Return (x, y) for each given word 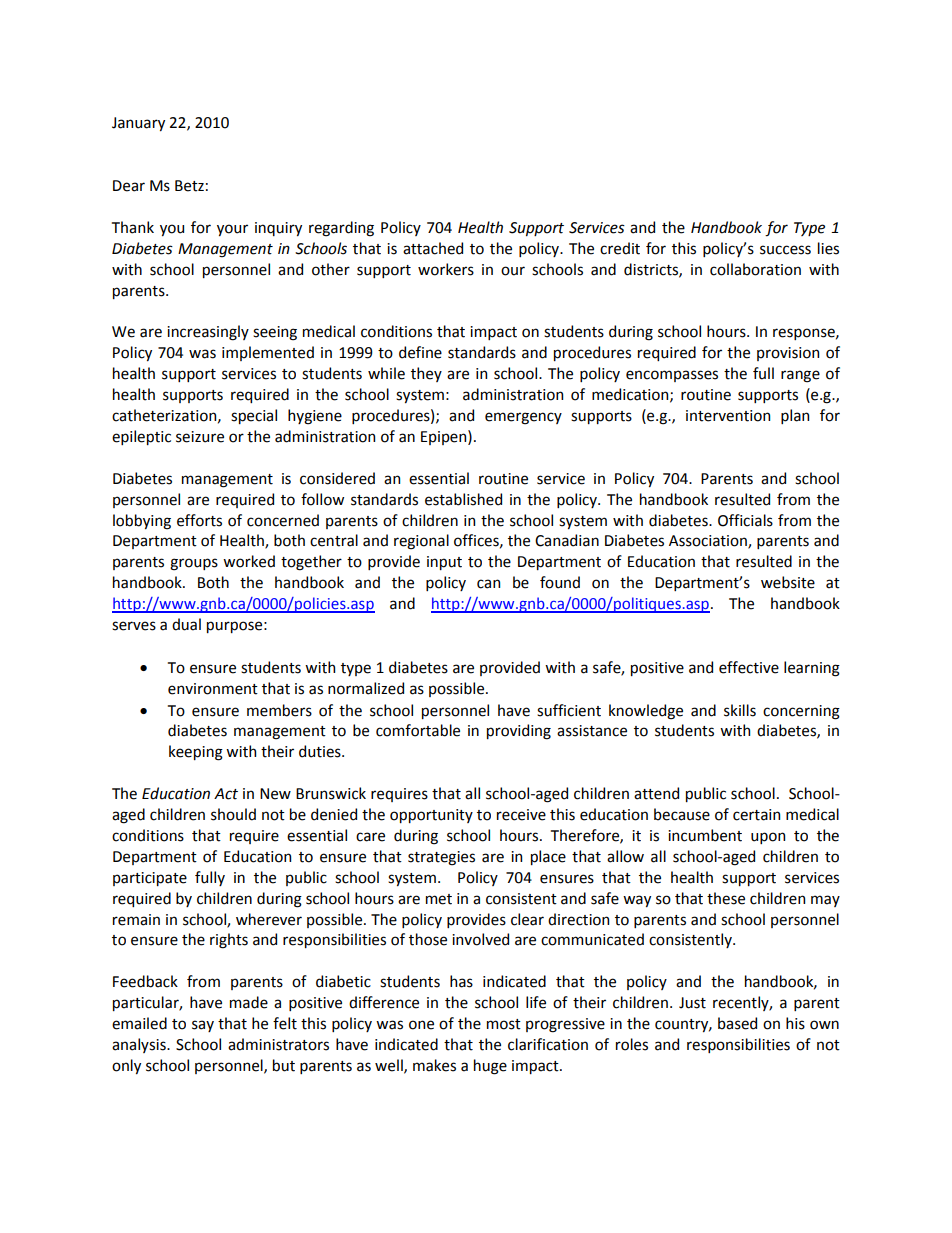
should (233, 814)
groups (194, 564)
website (788, 582)
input (444, 563)
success (785, 250)
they (426, 374)
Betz (189, 186)
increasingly (208, 333)
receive (521, 815)
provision (788, 354)
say (203, 1026)
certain (756, 815)
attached (433, 248)
